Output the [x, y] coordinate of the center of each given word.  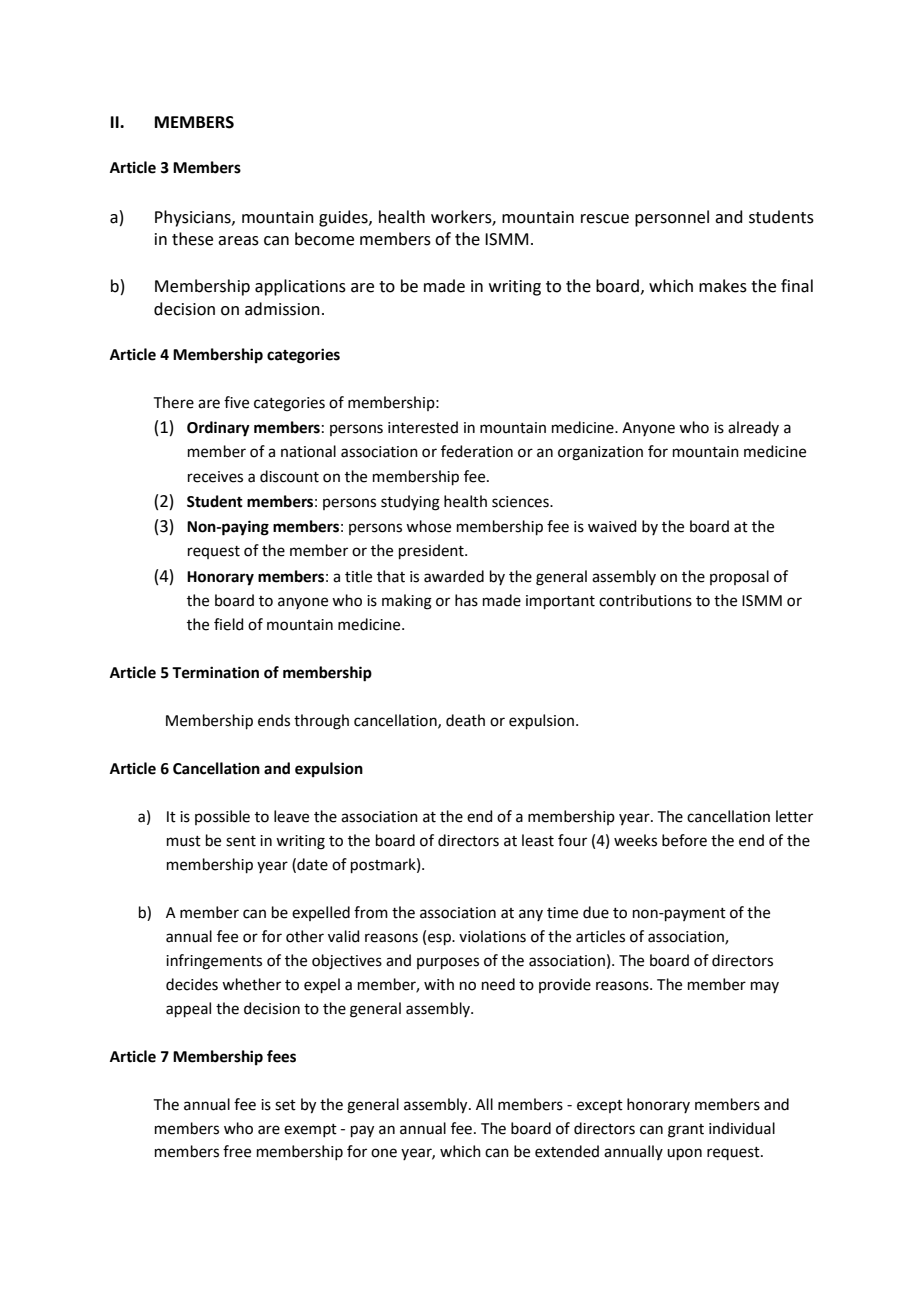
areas [238, 241]
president [432, 551]
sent [241, 841]
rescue [605, 219]
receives [215, 477]
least [538, 840]
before [684, 840]
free [237, 1151]
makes [723, 286]
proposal [739, 577]
